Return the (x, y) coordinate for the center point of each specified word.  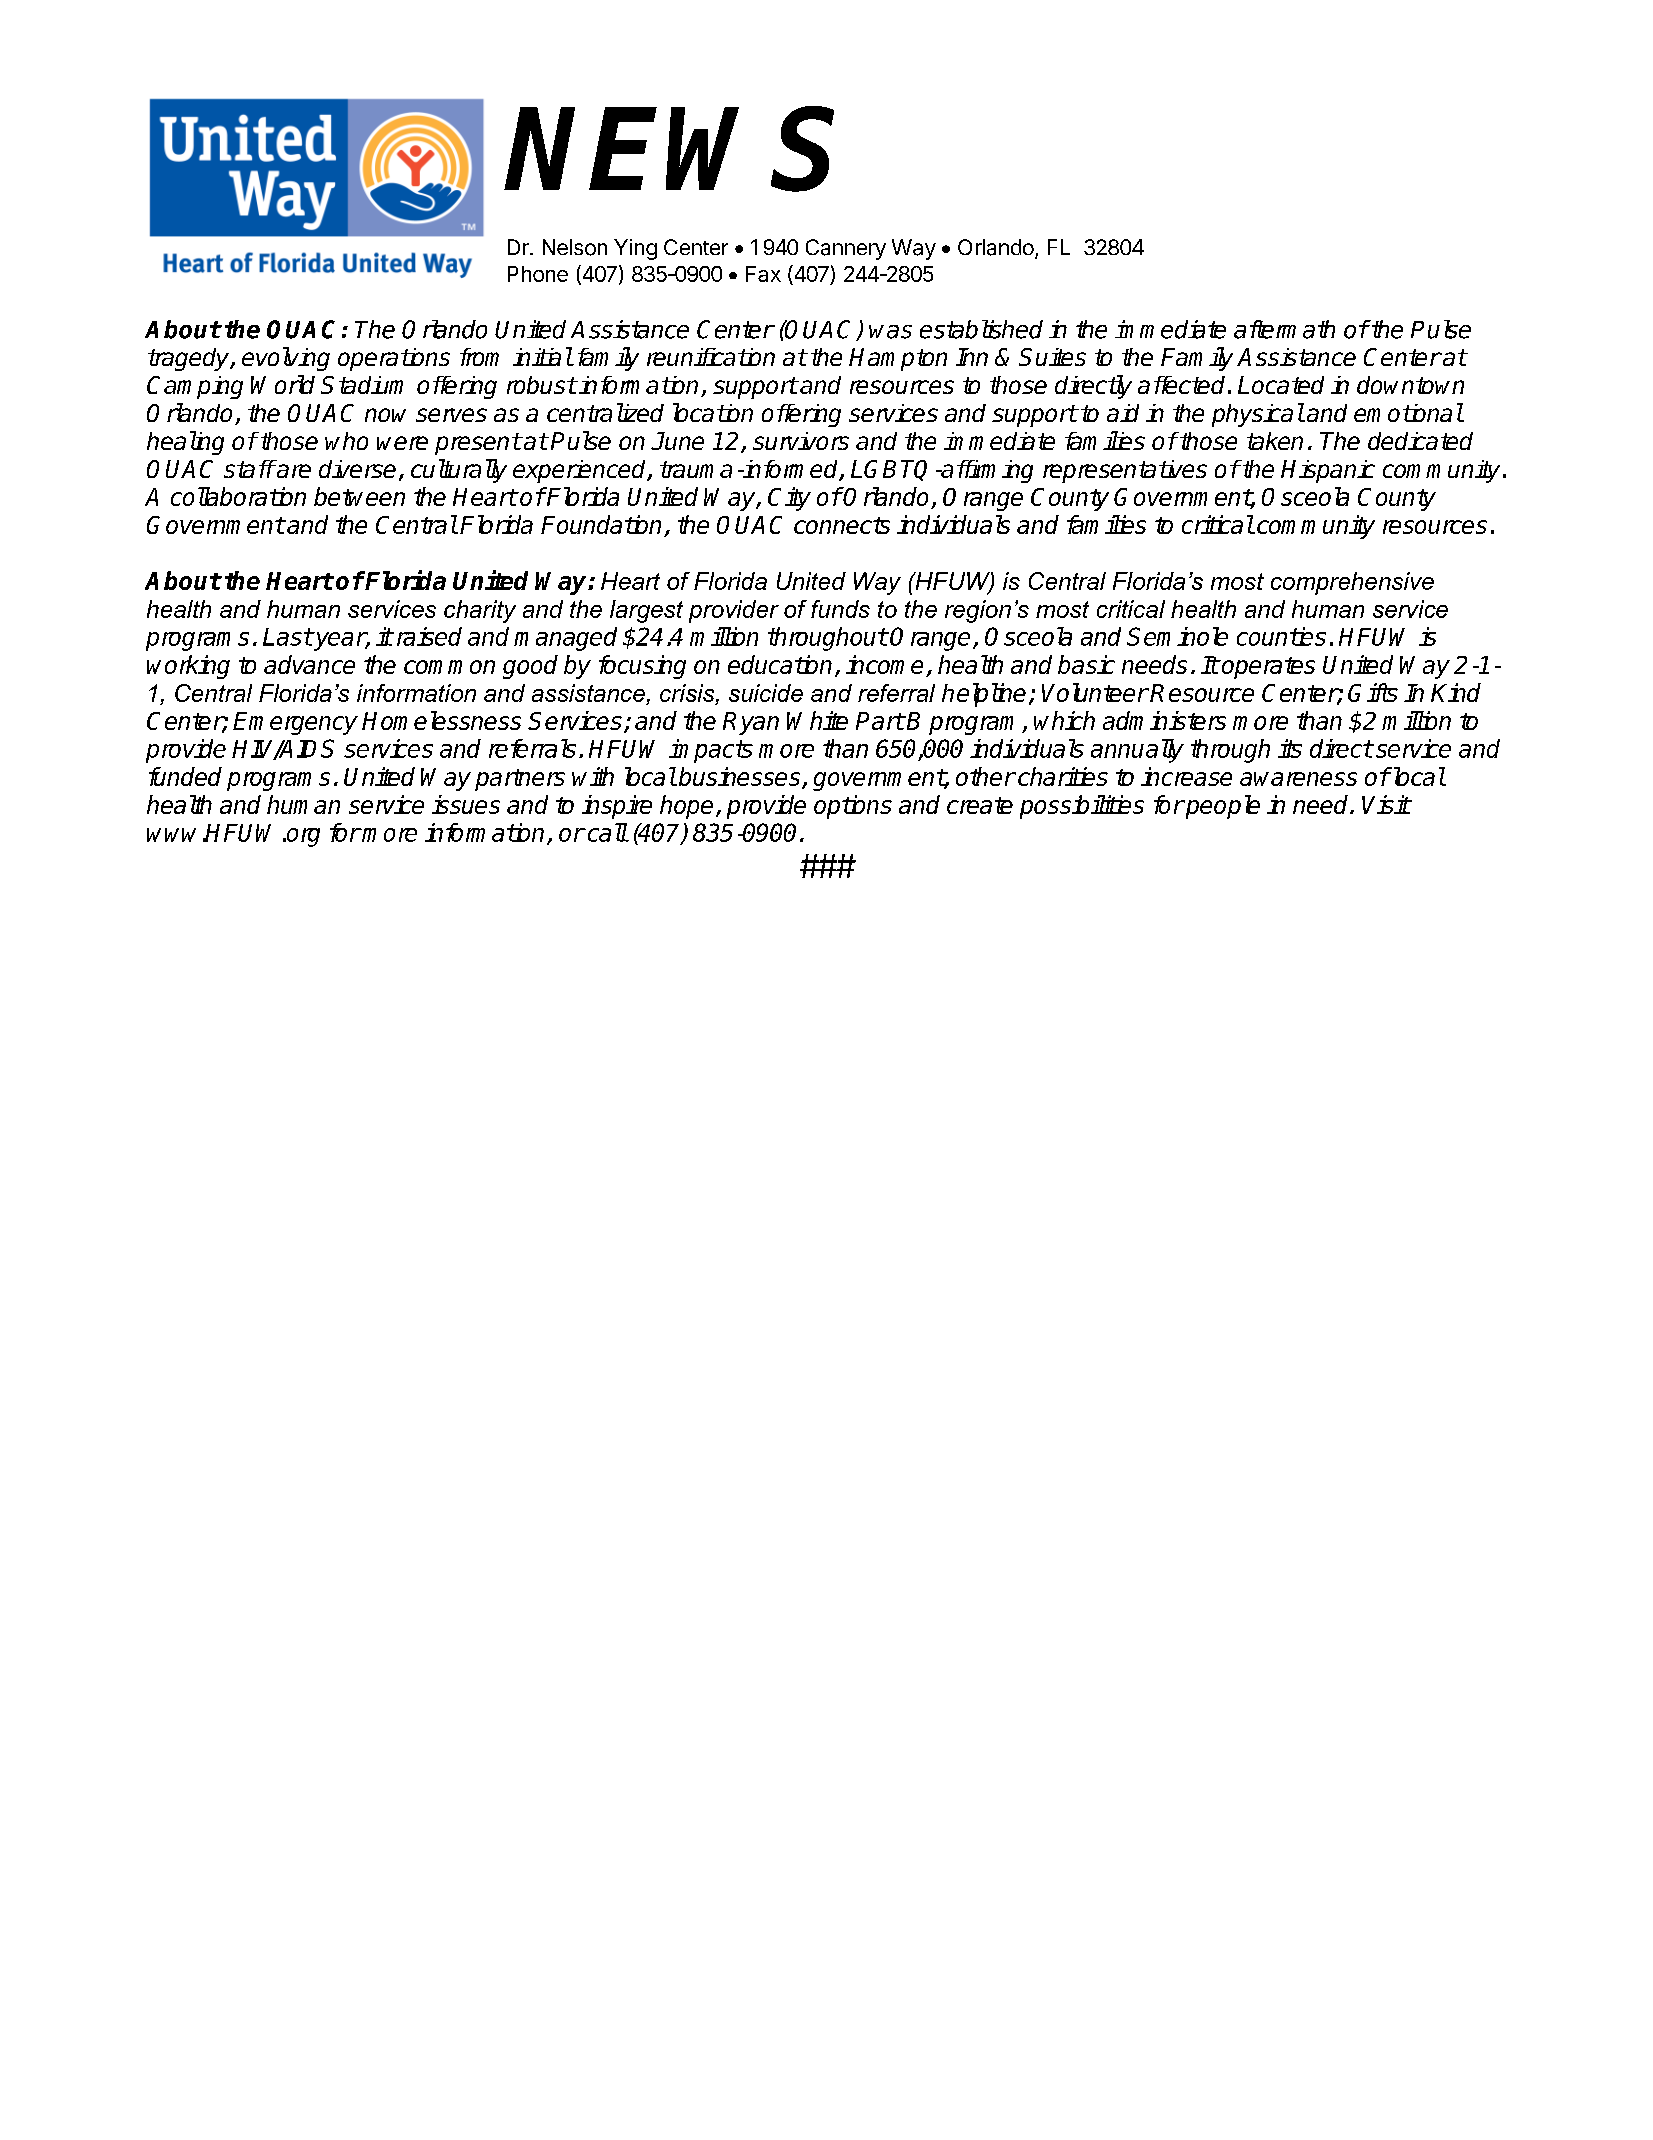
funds (840, 609)
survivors (801, 441)
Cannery (846, 249)
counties (1281, 636)
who (346, 441)
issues (466, 804)
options (853, 807)
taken (1275, 441)
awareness (1298, 779)
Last (288, 637)
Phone (538, 274)
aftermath (1284, 329)
